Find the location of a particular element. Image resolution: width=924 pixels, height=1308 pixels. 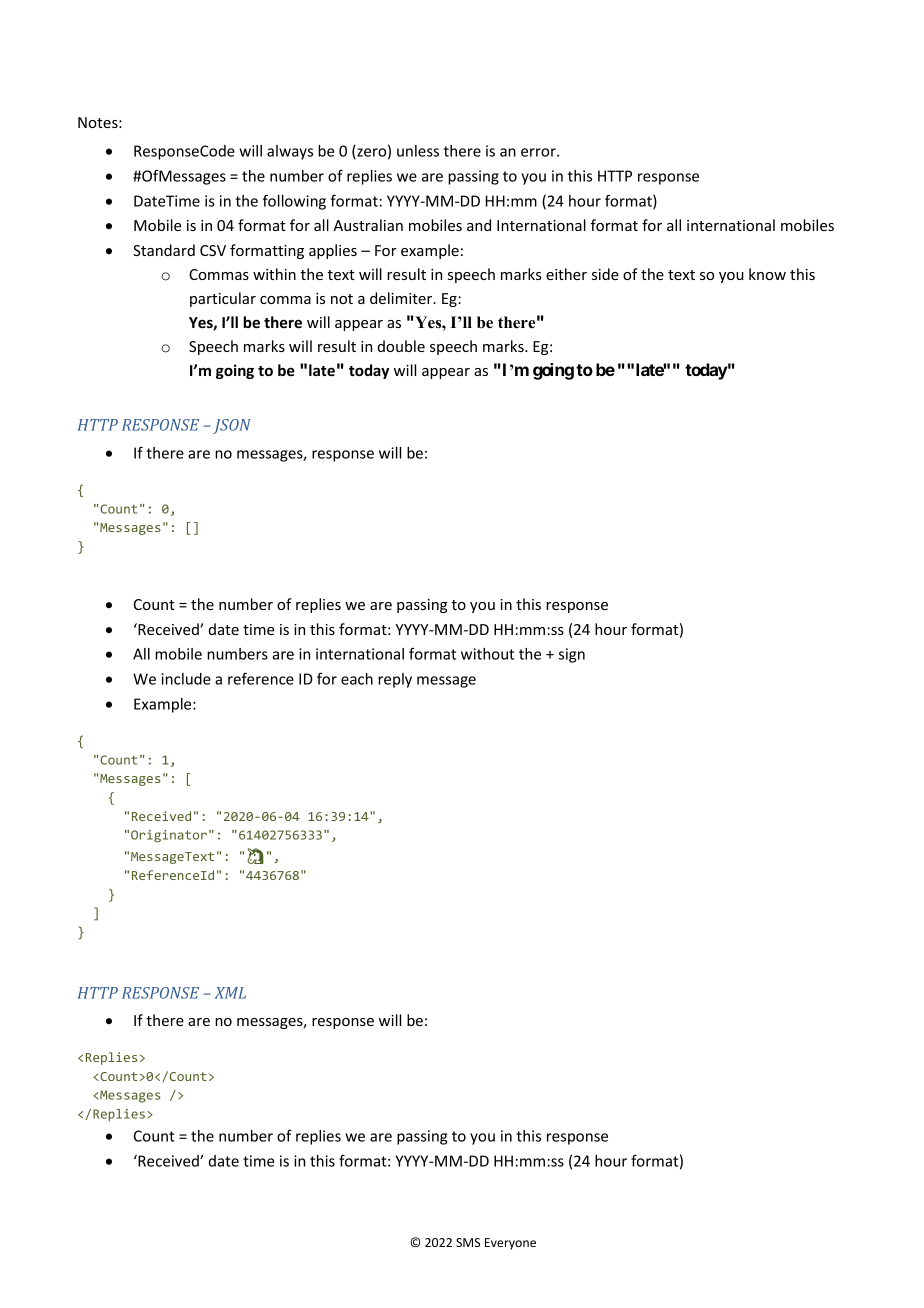

include is located at coordinates (186, 679).
